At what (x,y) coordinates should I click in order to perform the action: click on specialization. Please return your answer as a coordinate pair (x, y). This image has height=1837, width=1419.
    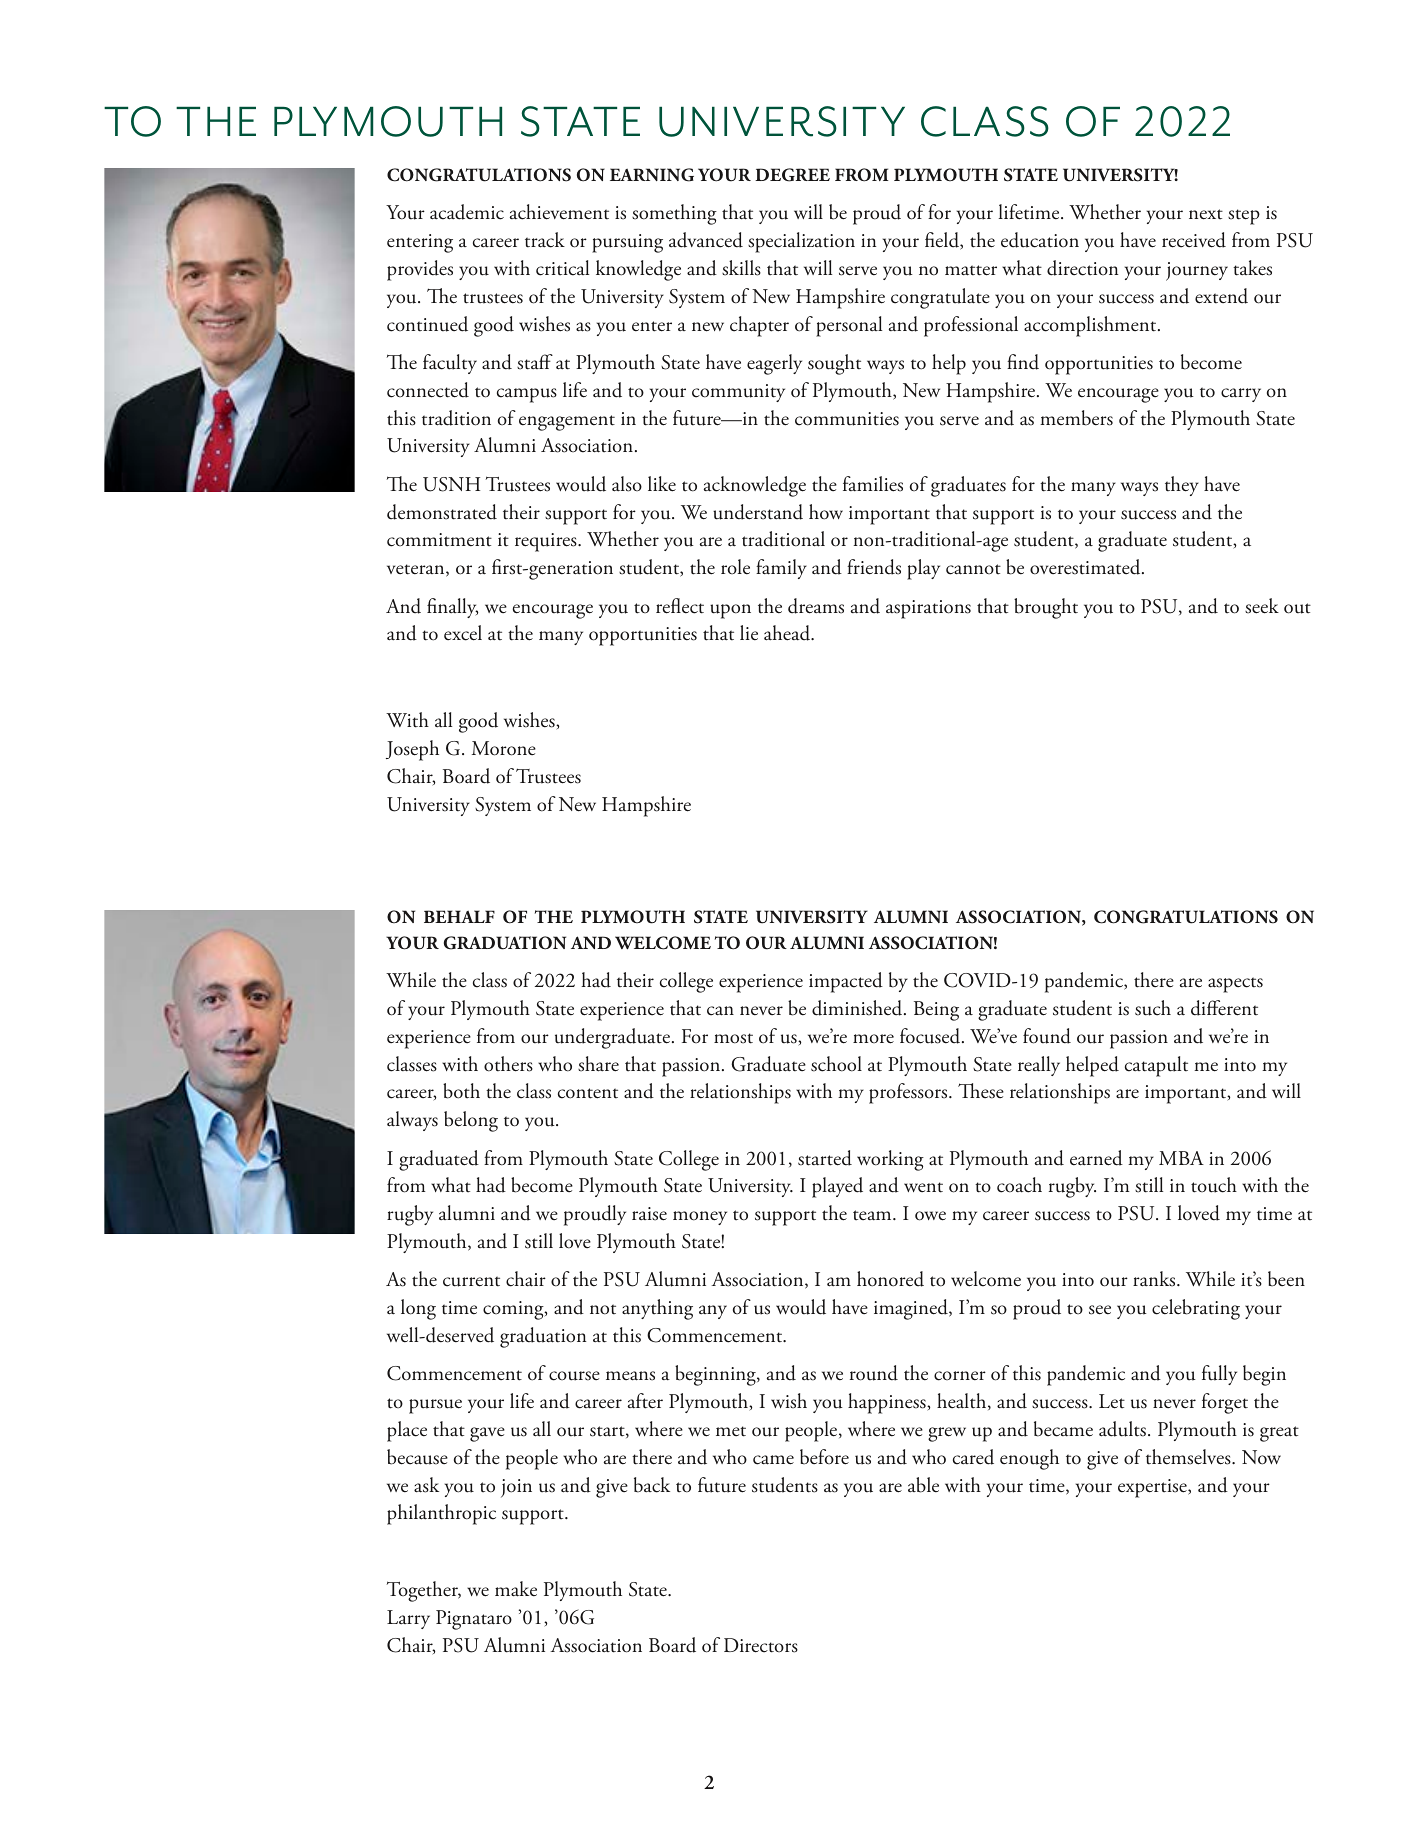
    Looking at the image, I should click on (801, 242).
